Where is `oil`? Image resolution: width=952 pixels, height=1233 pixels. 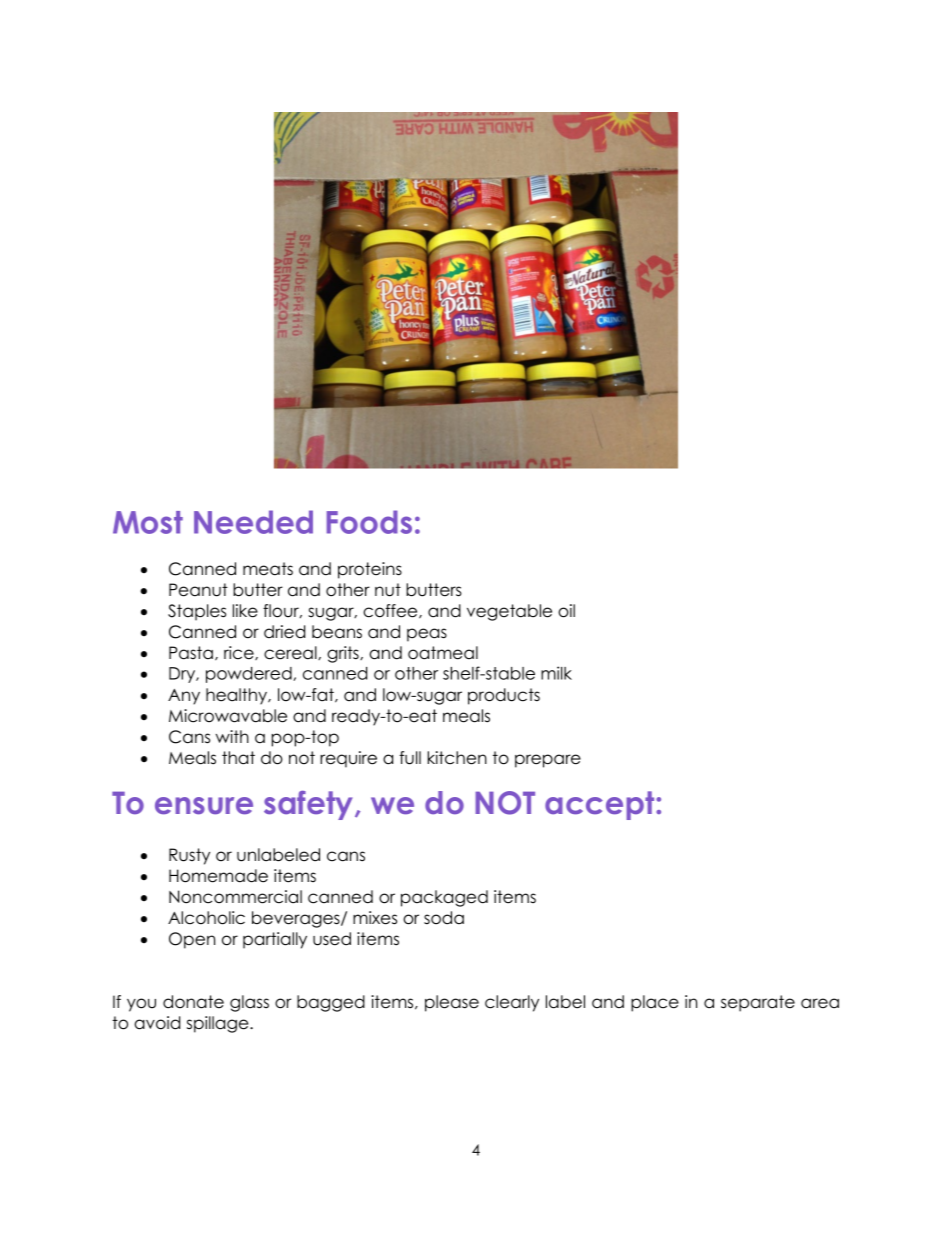
oil is located at coordinates (566, 611).
